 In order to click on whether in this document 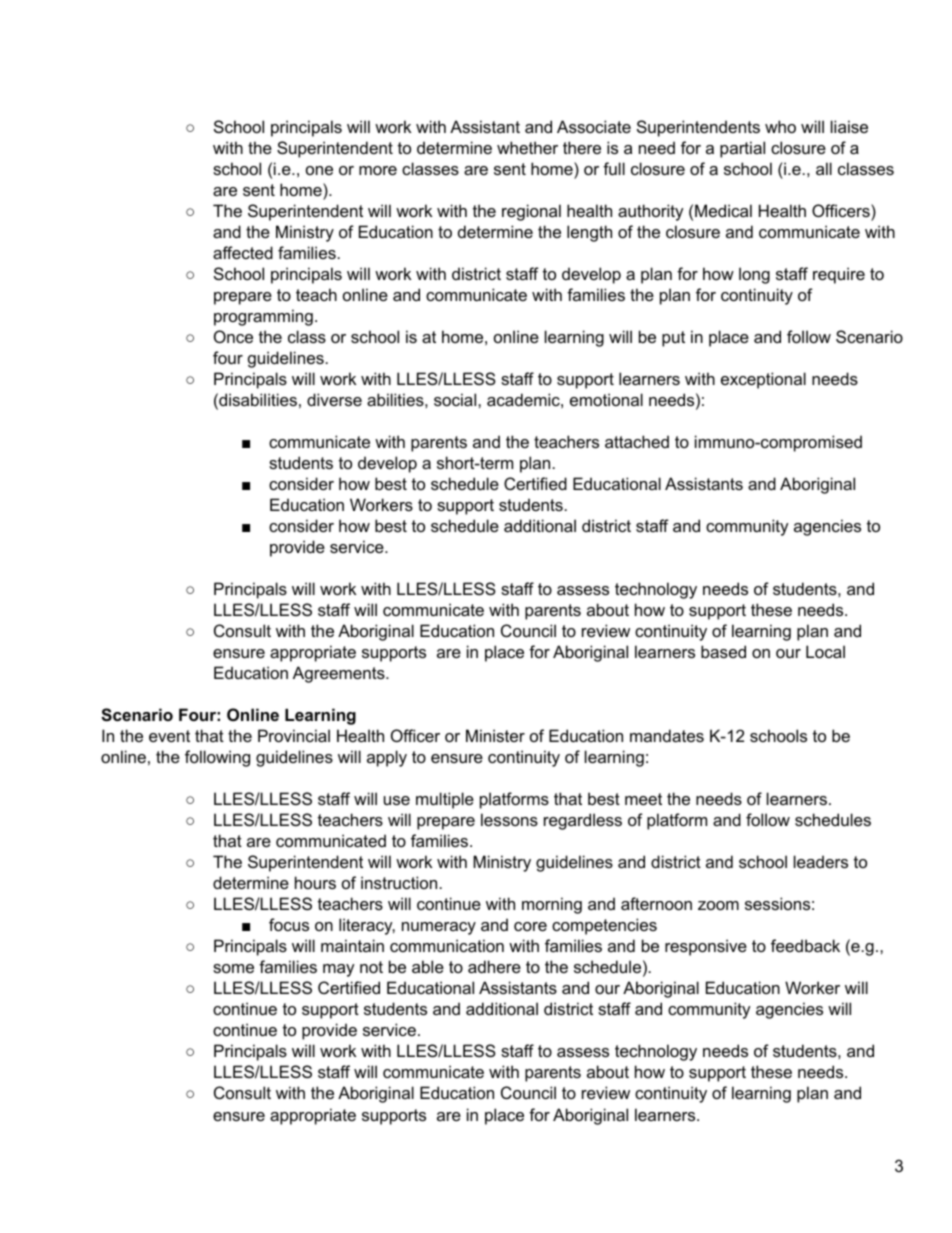, I will do `click(527, 147)`.
